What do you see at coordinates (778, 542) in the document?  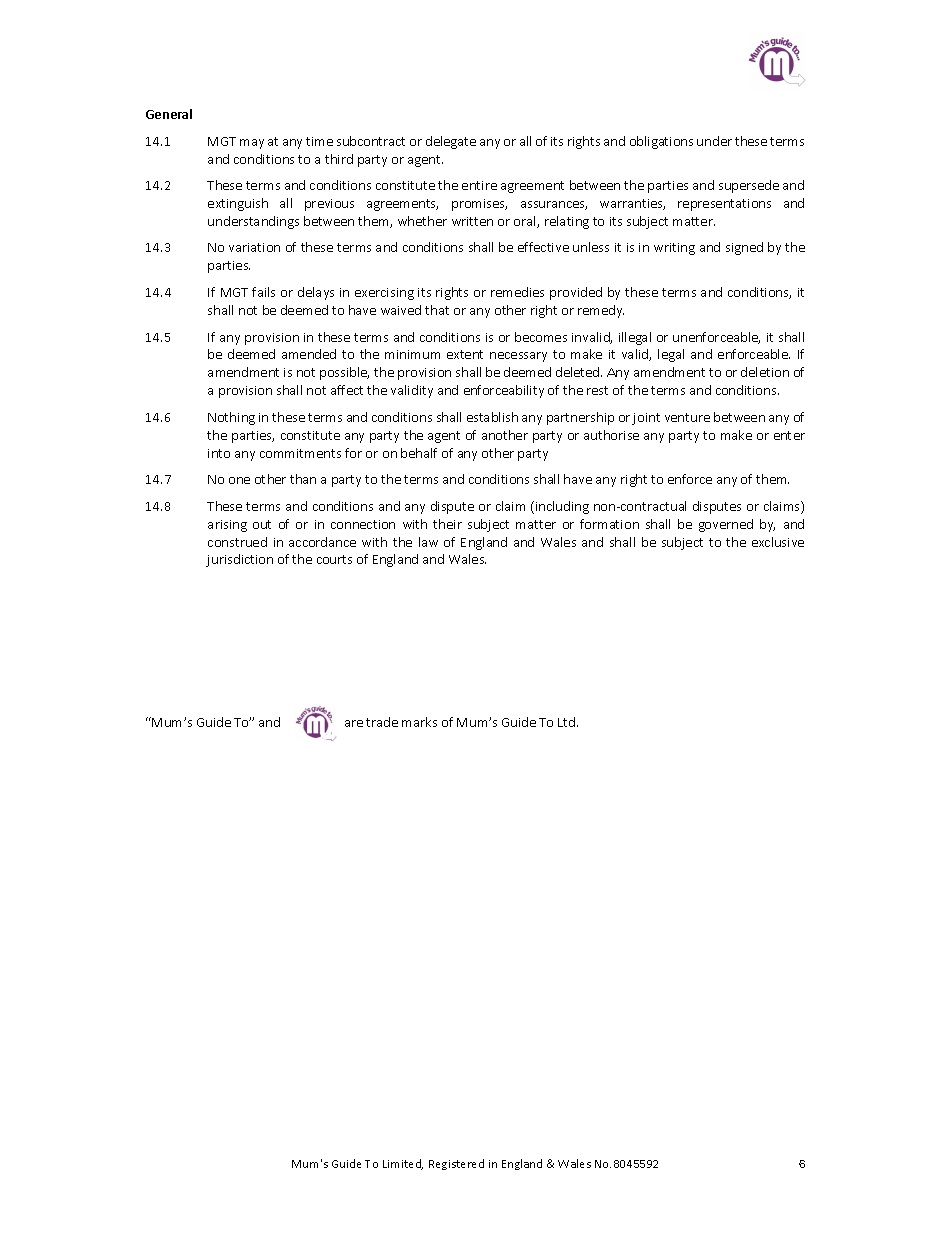 I see `exclusive` at bounding box center [778, 542].
